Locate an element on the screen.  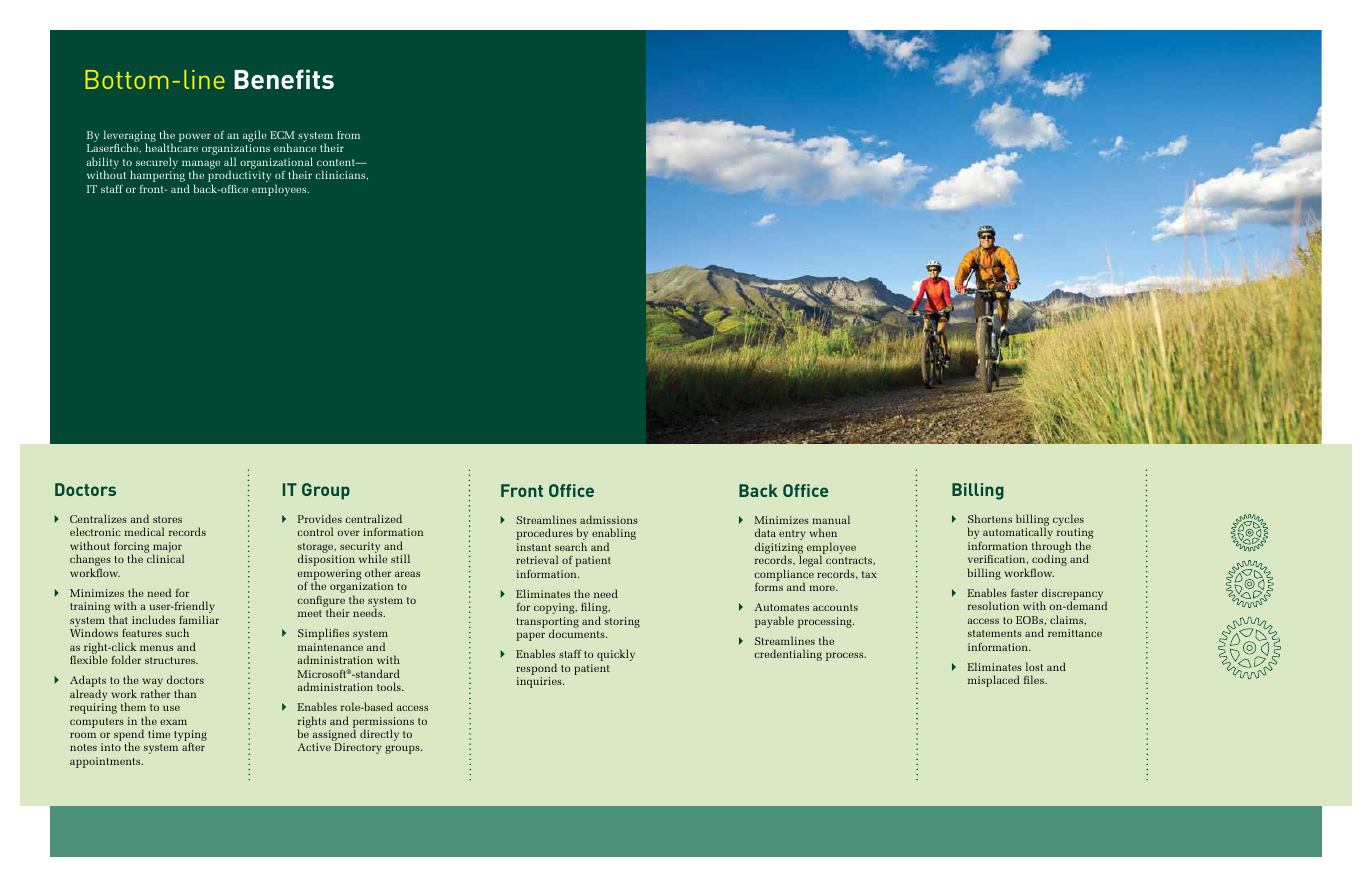
misplaced is located at coordinates (994, 681).
